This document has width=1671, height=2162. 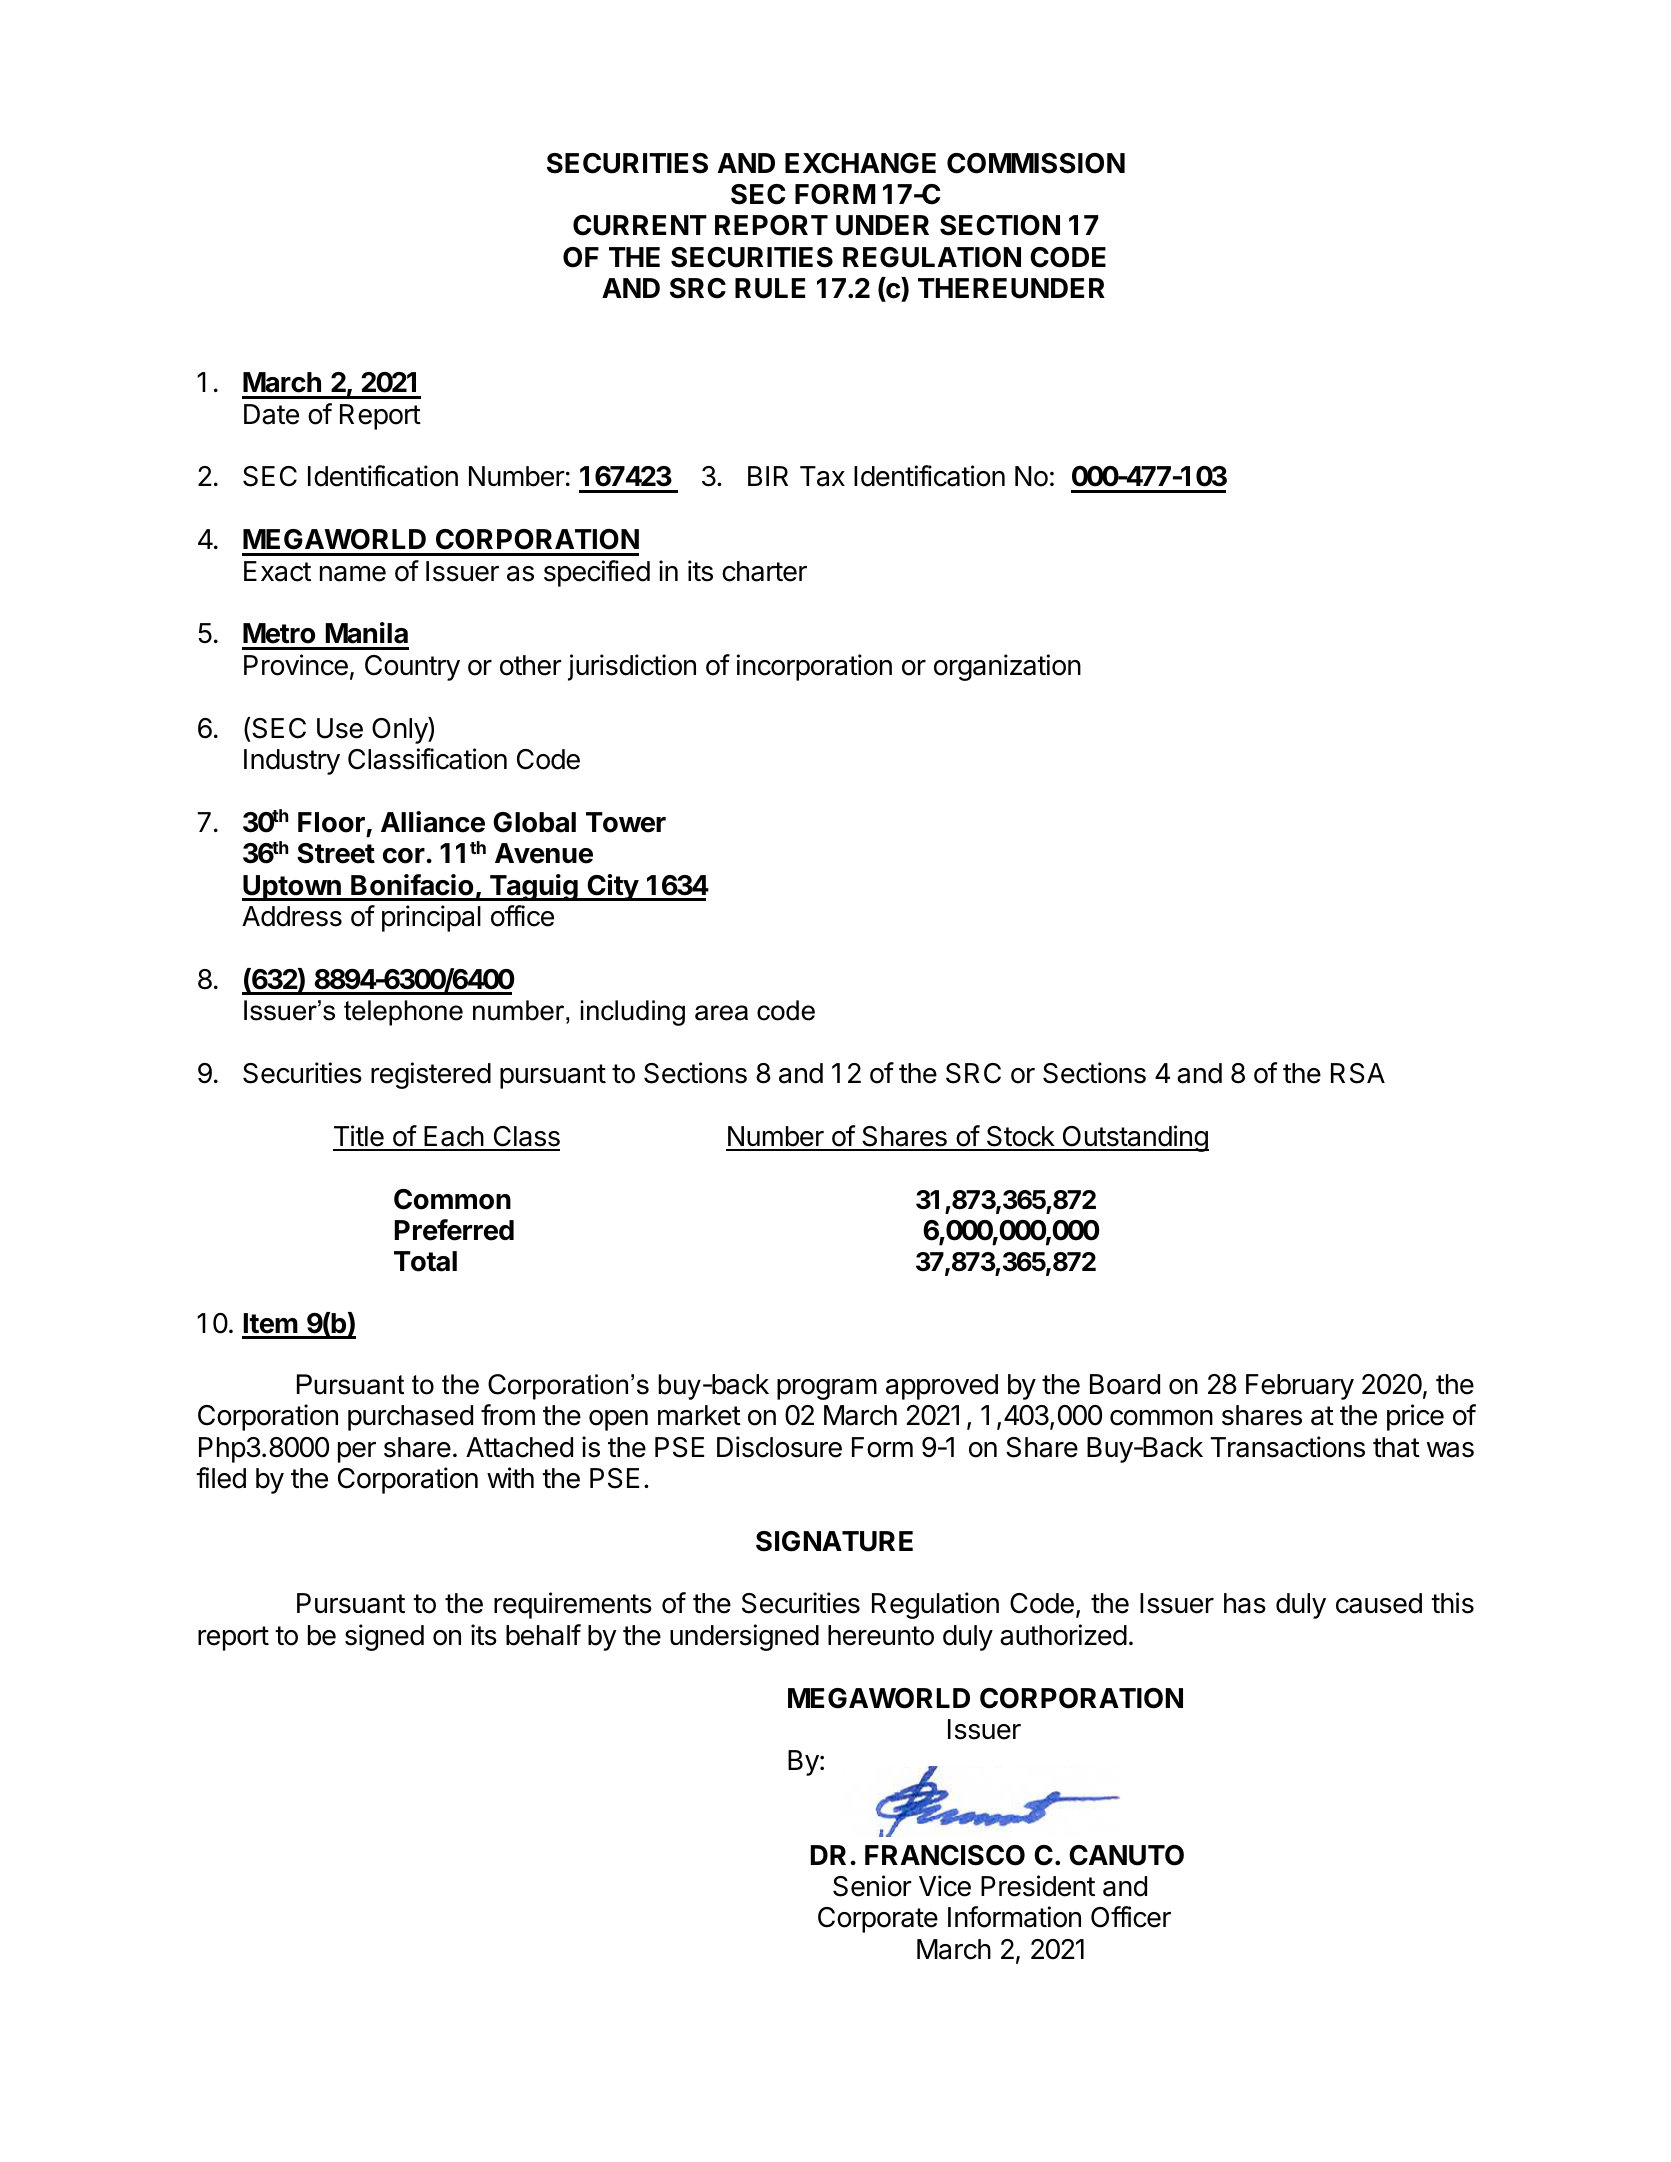 What do you see at coordinates (721, 1013) in the document?
I see `area` at bounding box center [721, 1013].
